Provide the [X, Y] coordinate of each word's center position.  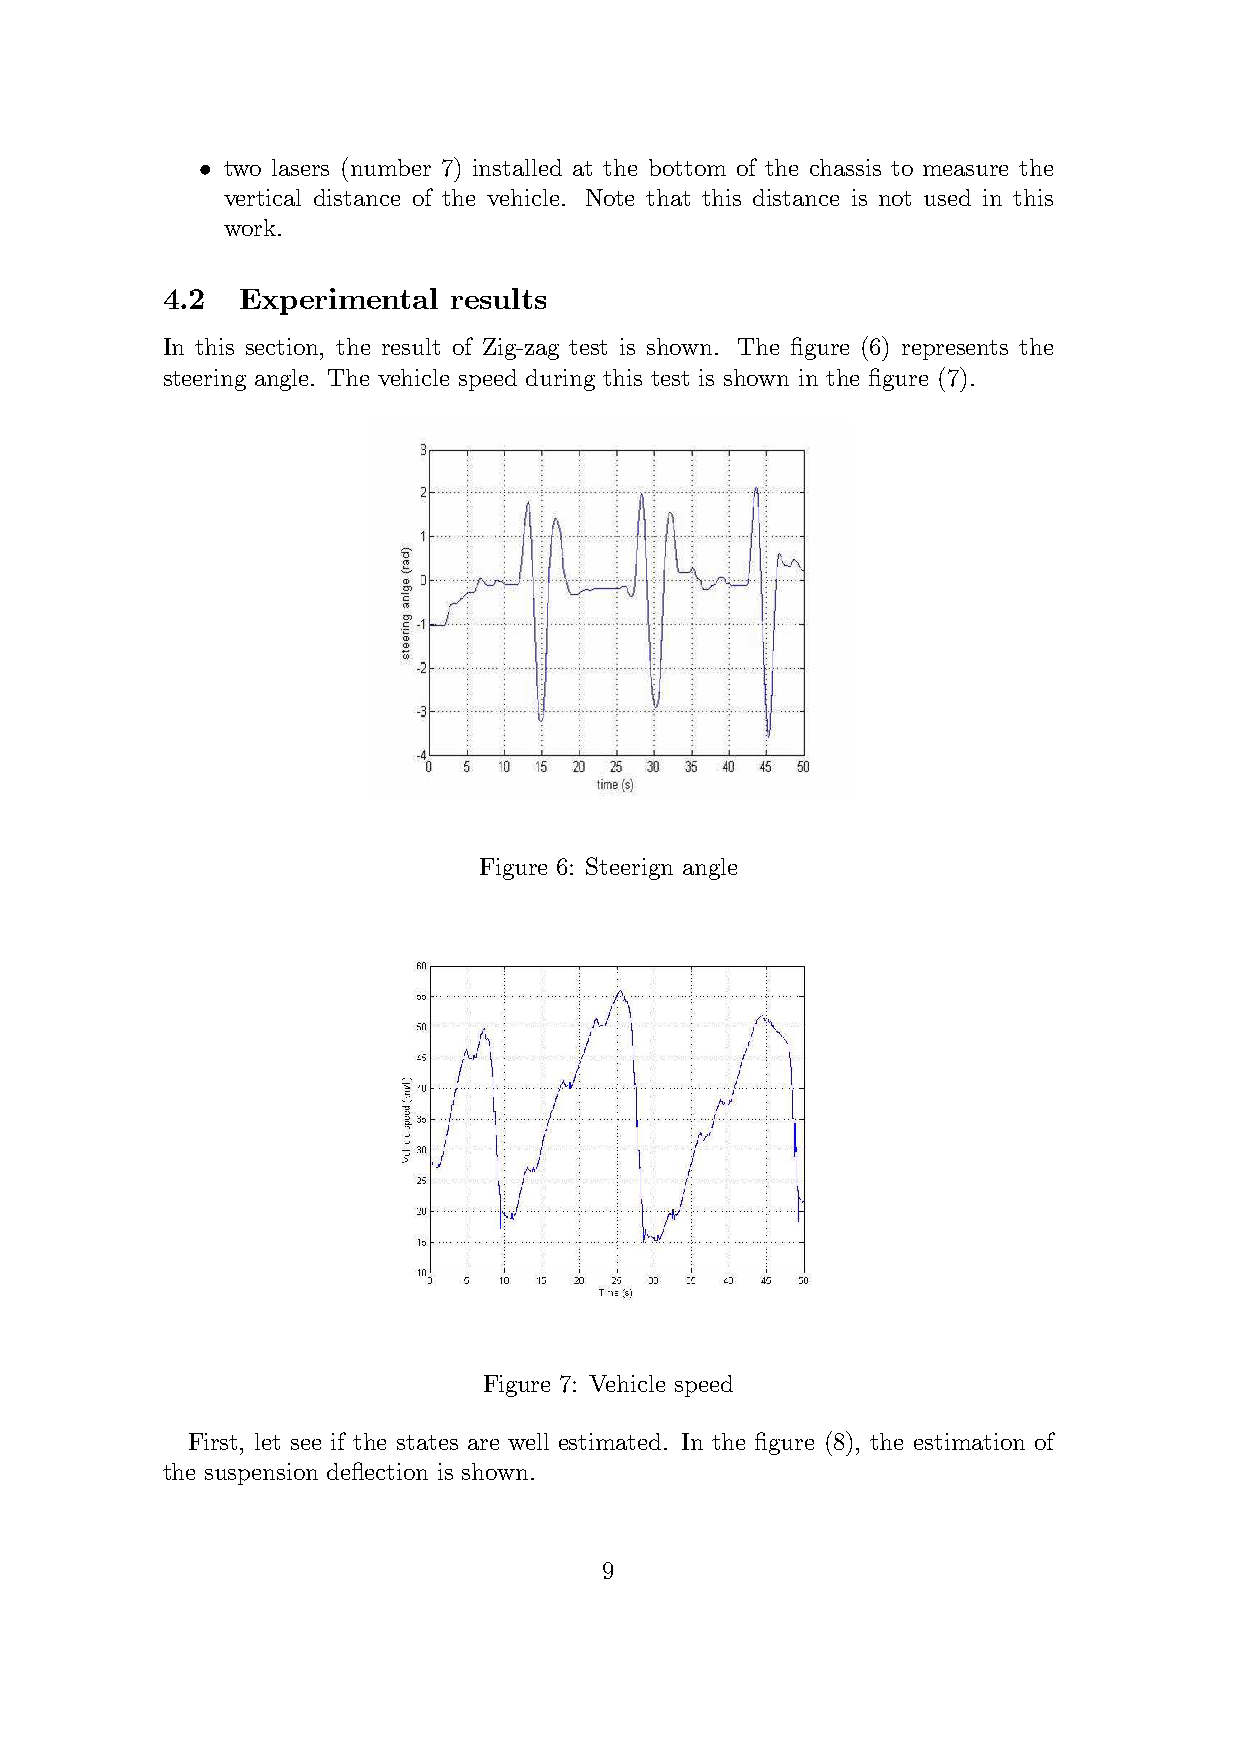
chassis [845, 167]
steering [205, 380]
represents [955, 350]
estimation [969, 1441]
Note [610, 197]
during [560, 380]
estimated [610, 1441]
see [306, 1444]
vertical [262, 197]
